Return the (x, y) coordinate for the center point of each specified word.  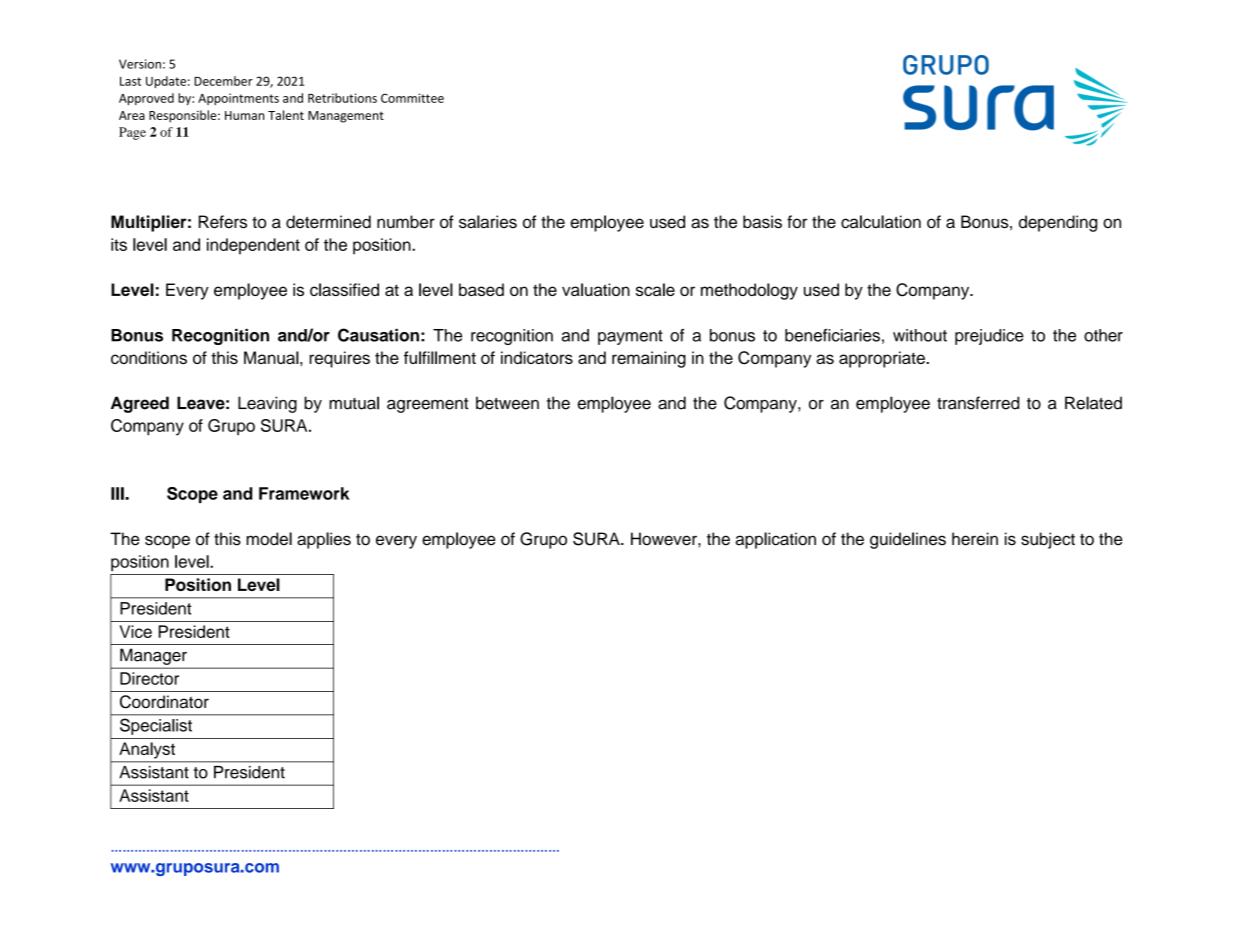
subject (1048, 540)
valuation (596, 289)
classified (344, 289)
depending (1058, 223)
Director (149, 678)
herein (975, 539)
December (223, 81)
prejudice (989, 337)
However (665, 539)
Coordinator (164, 702)
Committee (412, 98)
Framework (304, 493)
